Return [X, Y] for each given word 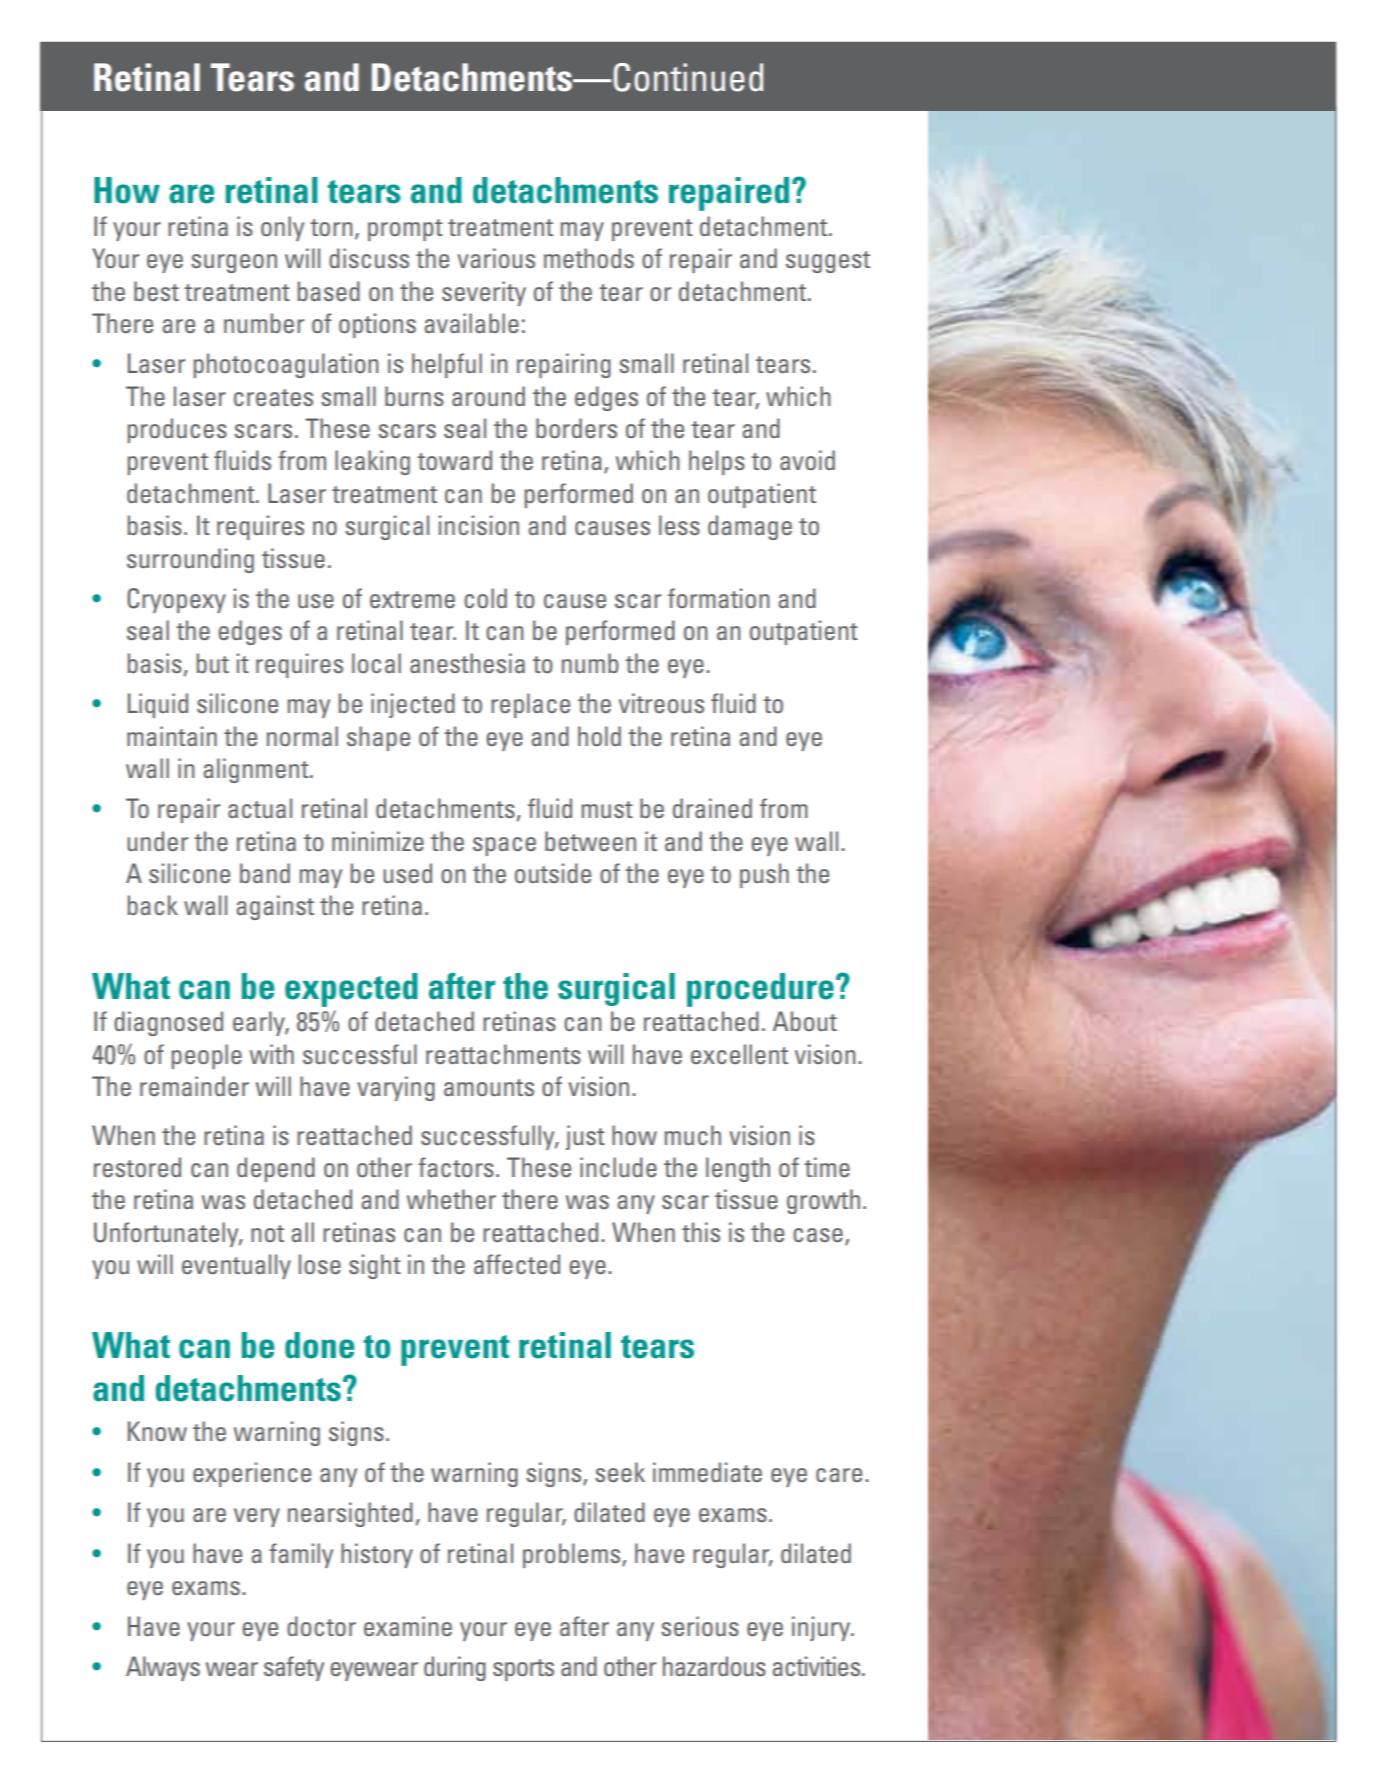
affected [517, 1264]
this [701, 1232]
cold [485, 598]
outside [553, 873]
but [213, 663]
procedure [760, 990]
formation [718, 598]
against [275, 907]
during [455, 1668]
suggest [828, 262]
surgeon [234, 263]
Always [163, 1668]
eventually [236, 1266]
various [496, 258]
